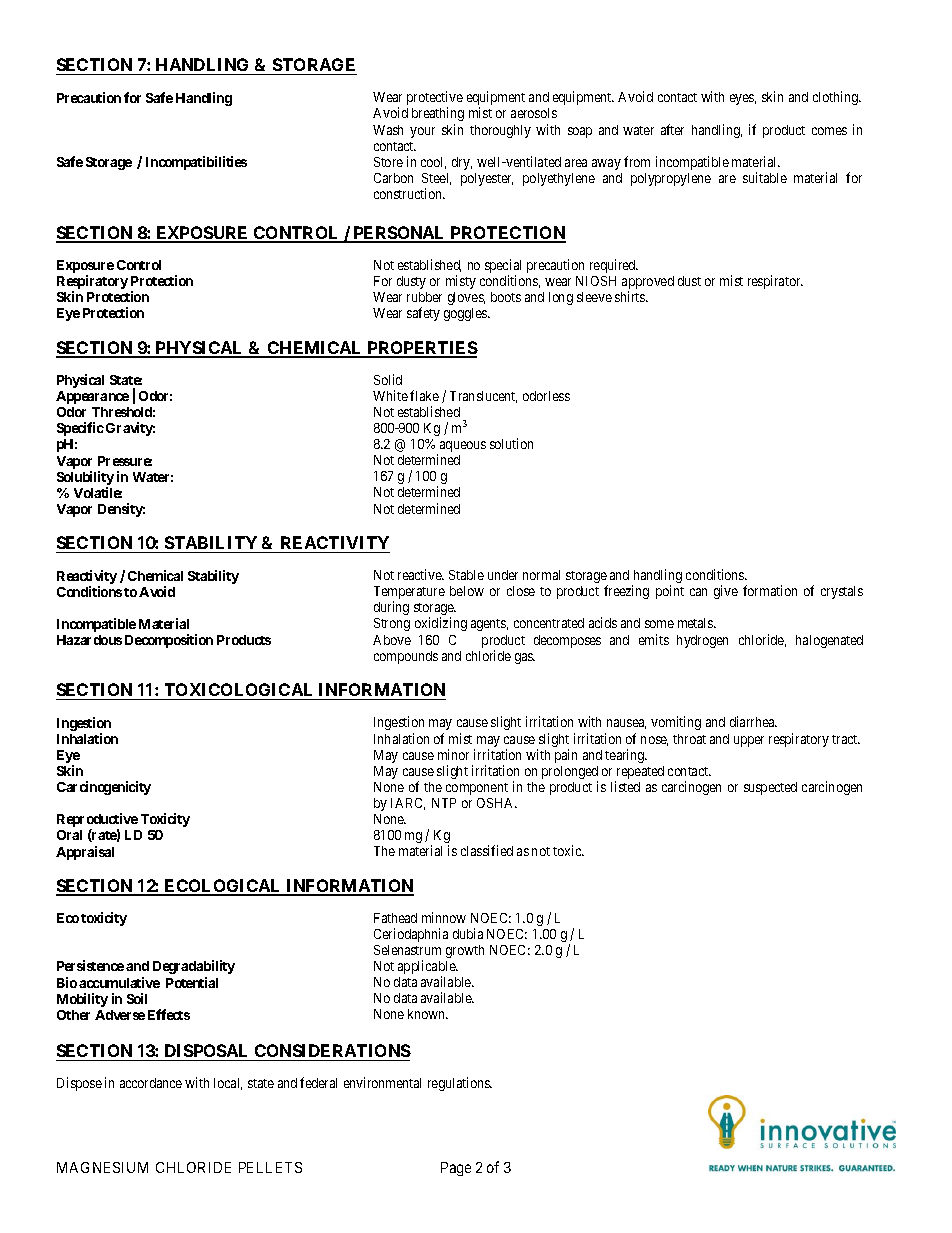 The width and height of the page is (952, 1233). What do you see at coordinates (427, 1014) in the page?
I see `known` at bounding box center [427, 1014].
